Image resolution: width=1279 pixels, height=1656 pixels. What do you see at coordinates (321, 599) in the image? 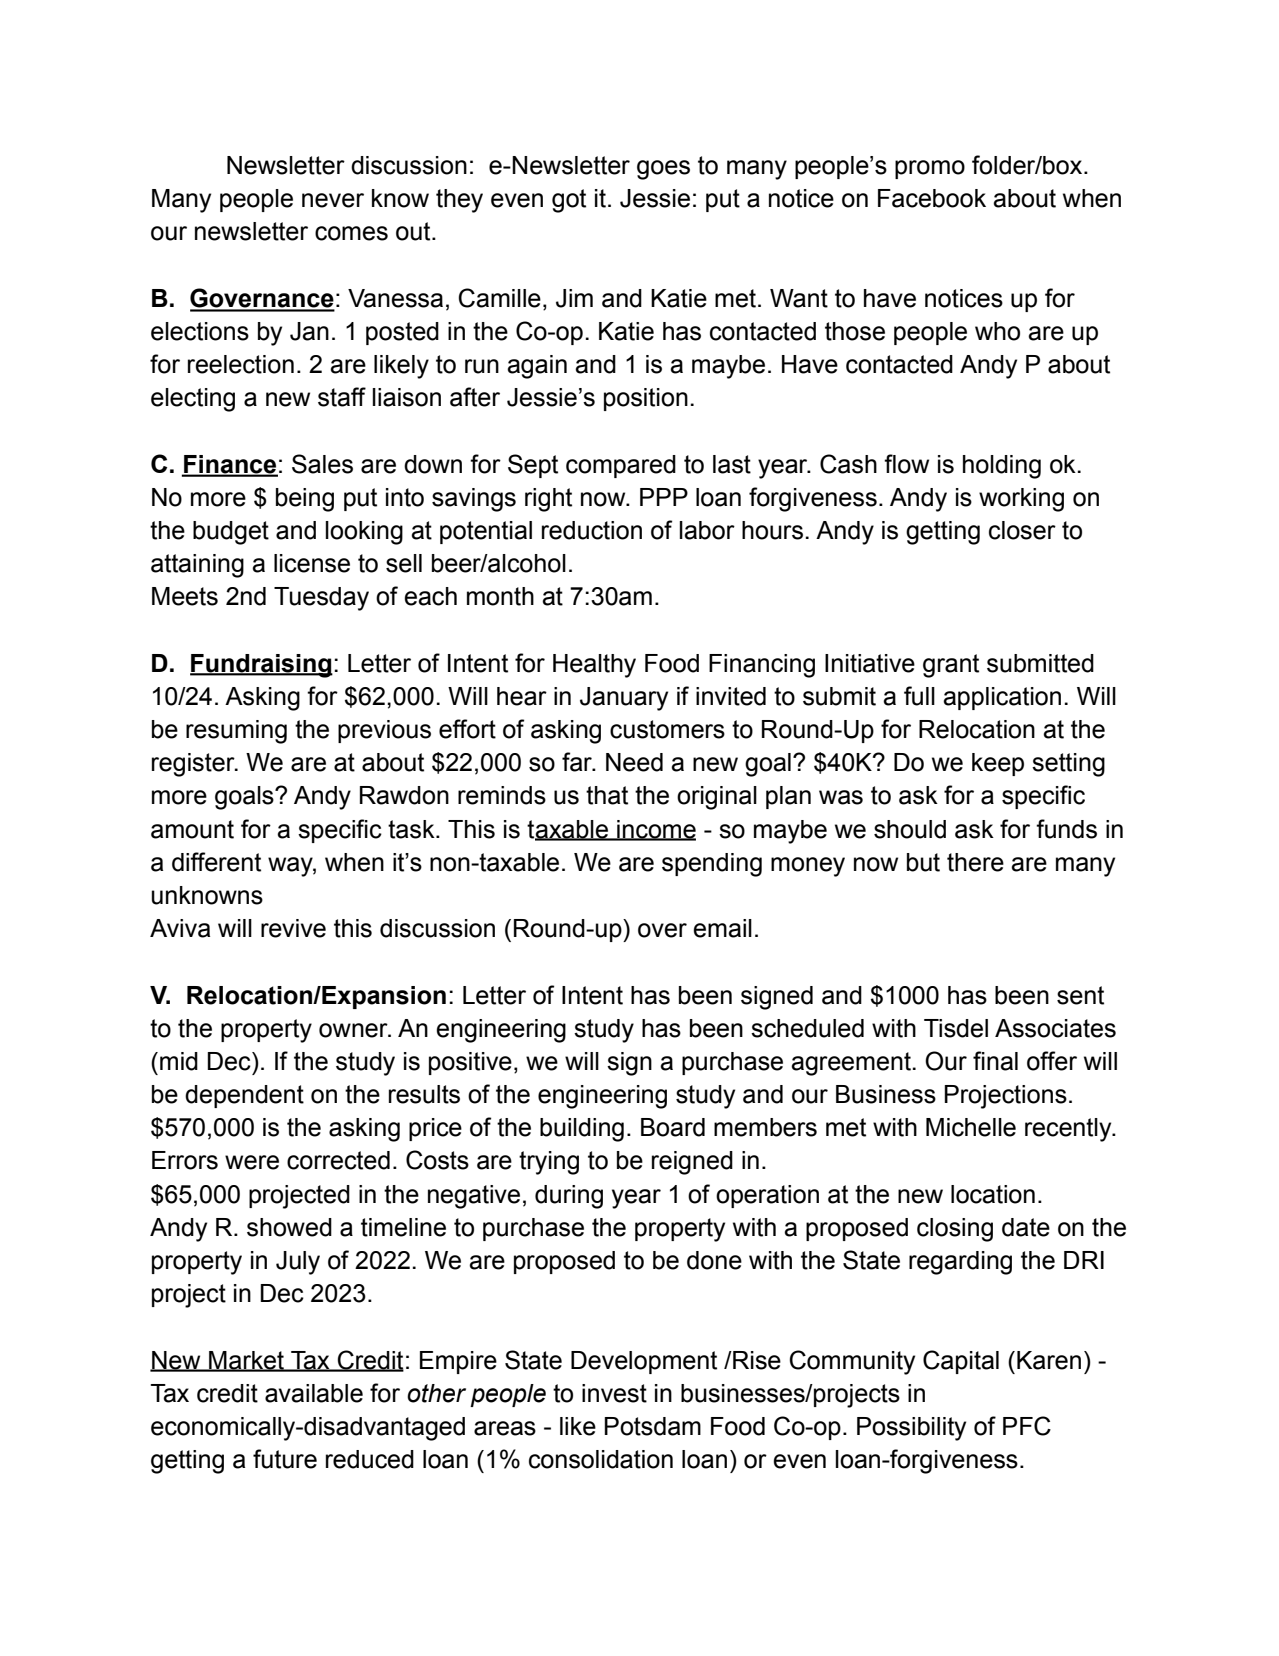
I see `Tuesday` at bounding box center [321, 599].
